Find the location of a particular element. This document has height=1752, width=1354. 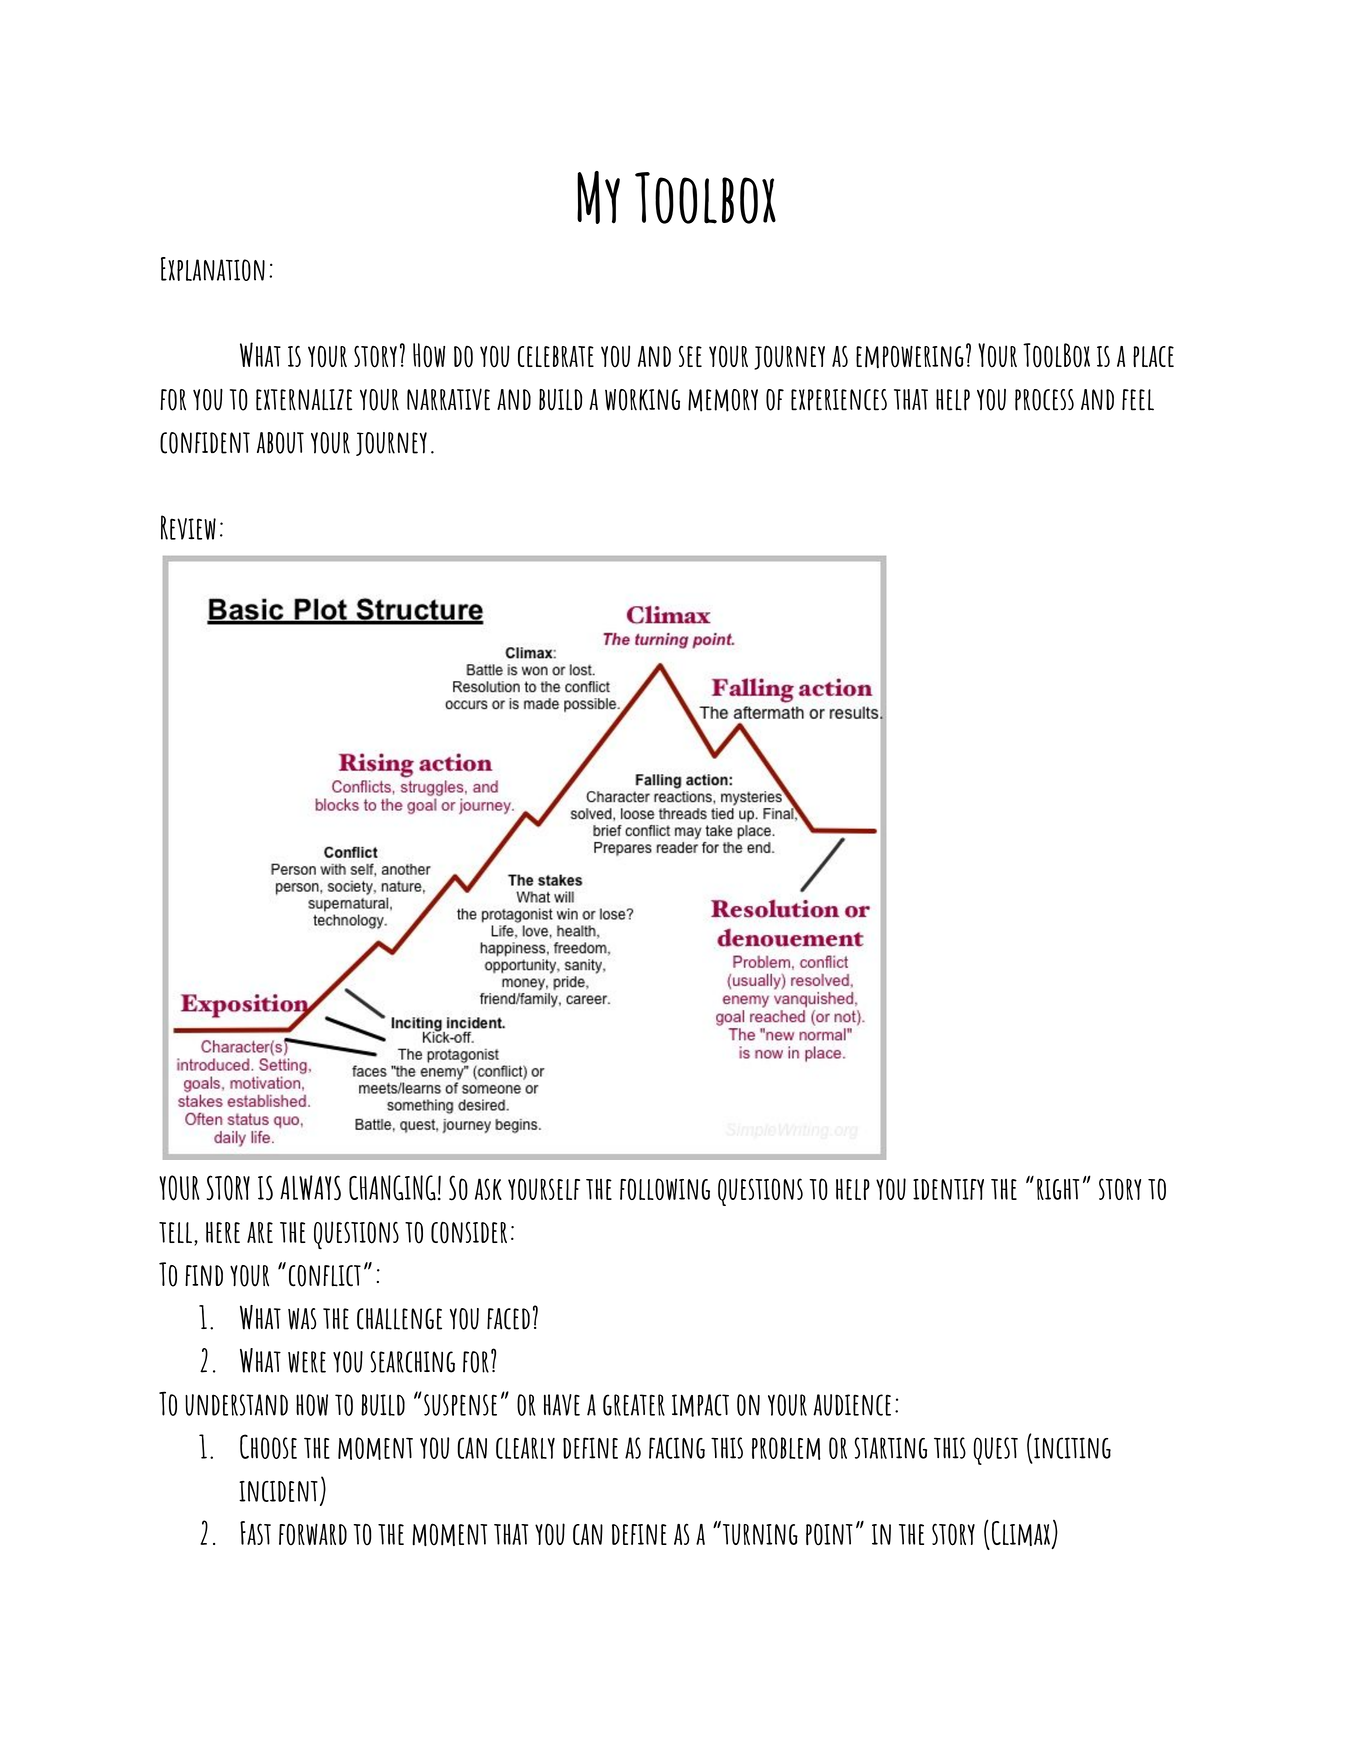

ALWAYS is located at coordinates (310, 1188).
